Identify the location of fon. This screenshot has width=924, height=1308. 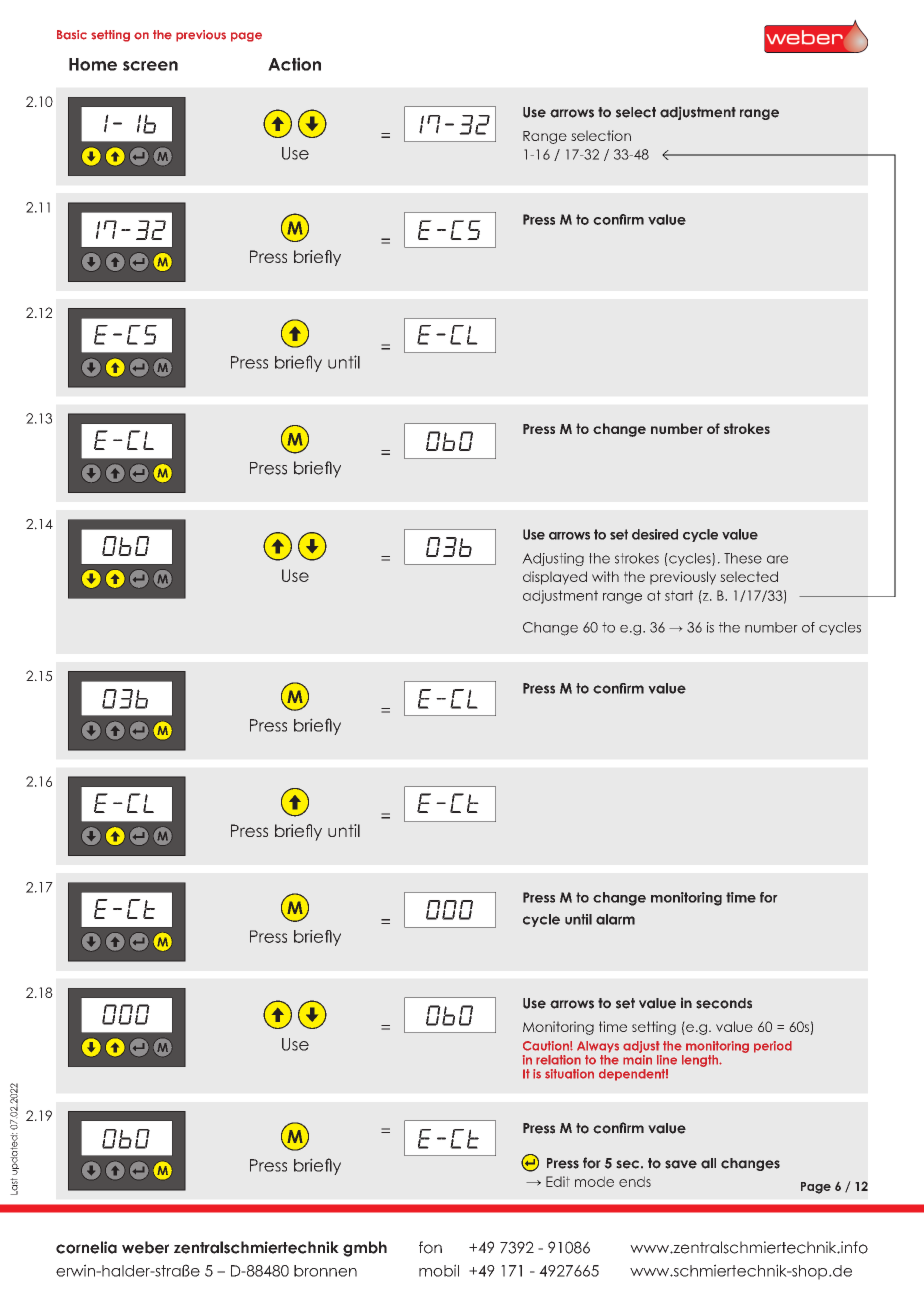
(430, 1247).
